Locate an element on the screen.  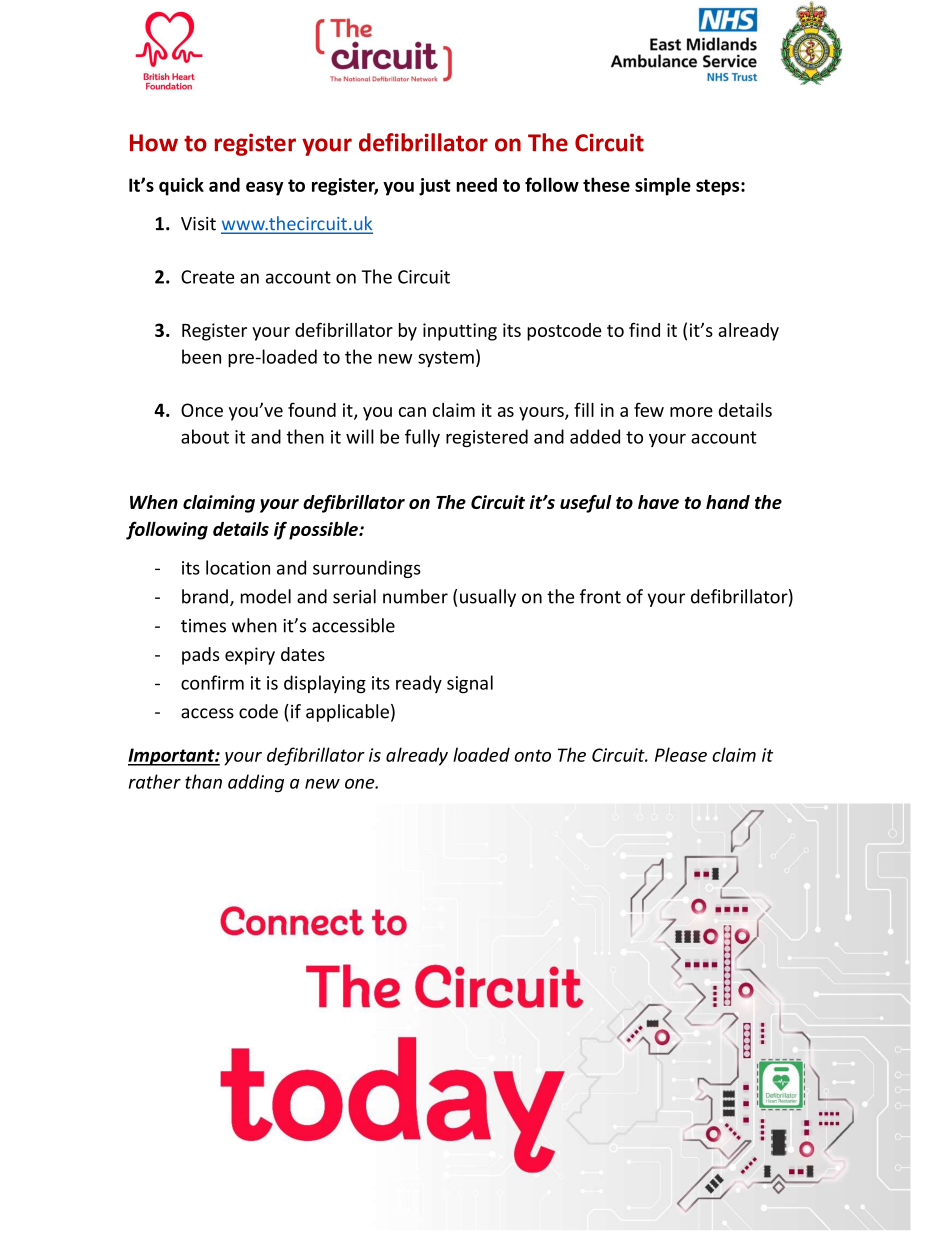
simple is located at coordinates (663, 186).
